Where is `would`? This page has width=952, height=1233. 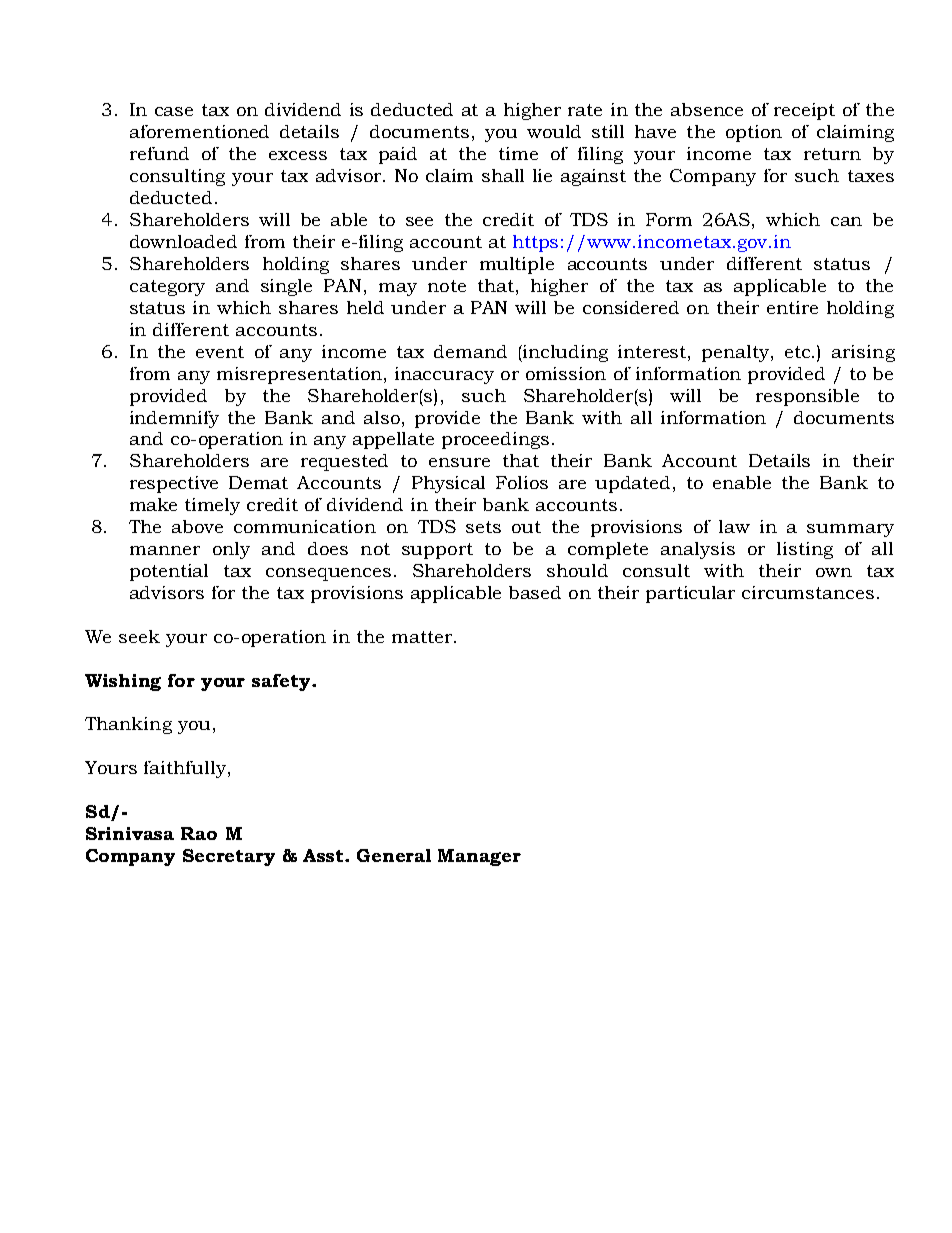 would is located at coordinates (554, 131).
